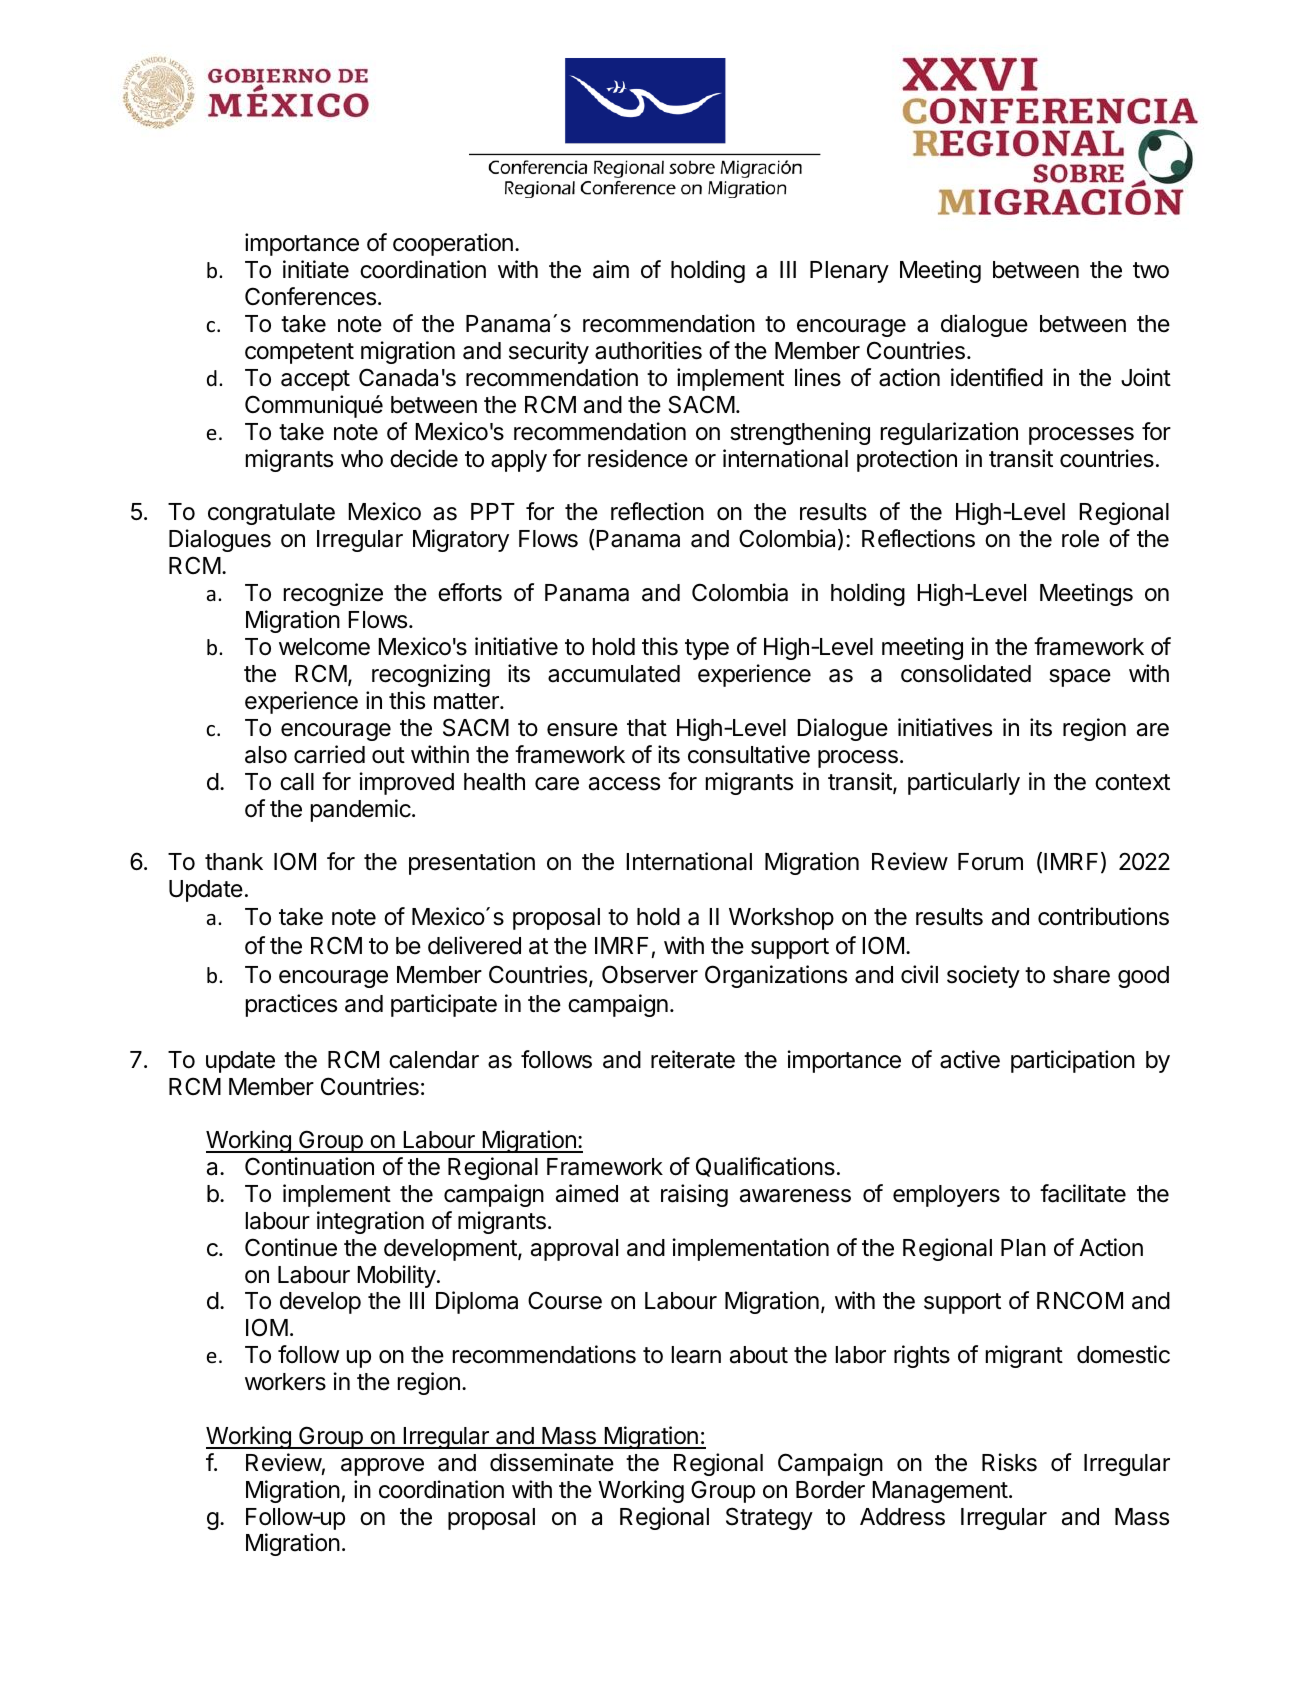  Describe the element at coordinates (291, 1005) in the screenshot. I see `practices` at that location.
